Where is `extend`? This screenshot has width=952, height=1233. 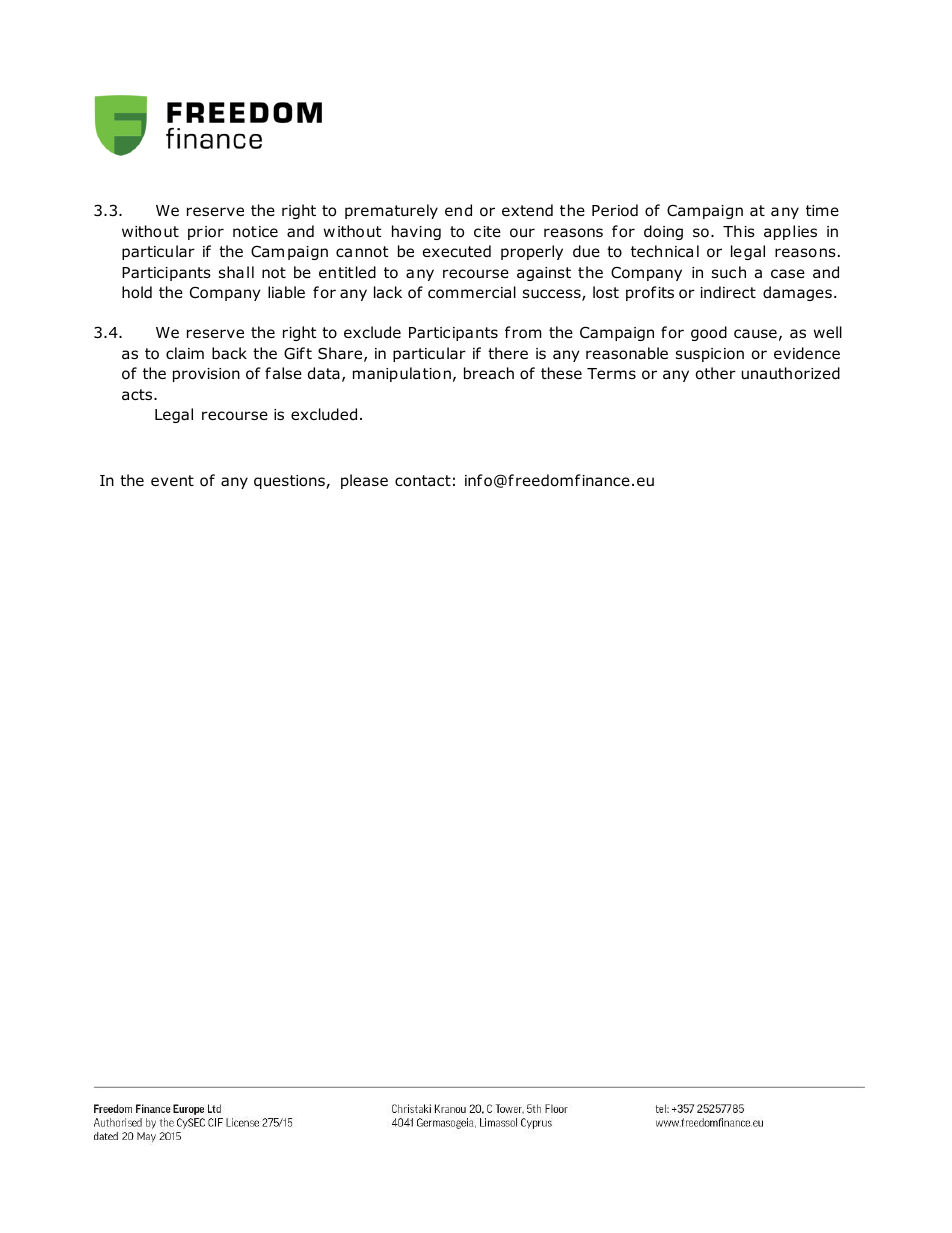 extend is located at coordinates (527, 210).
